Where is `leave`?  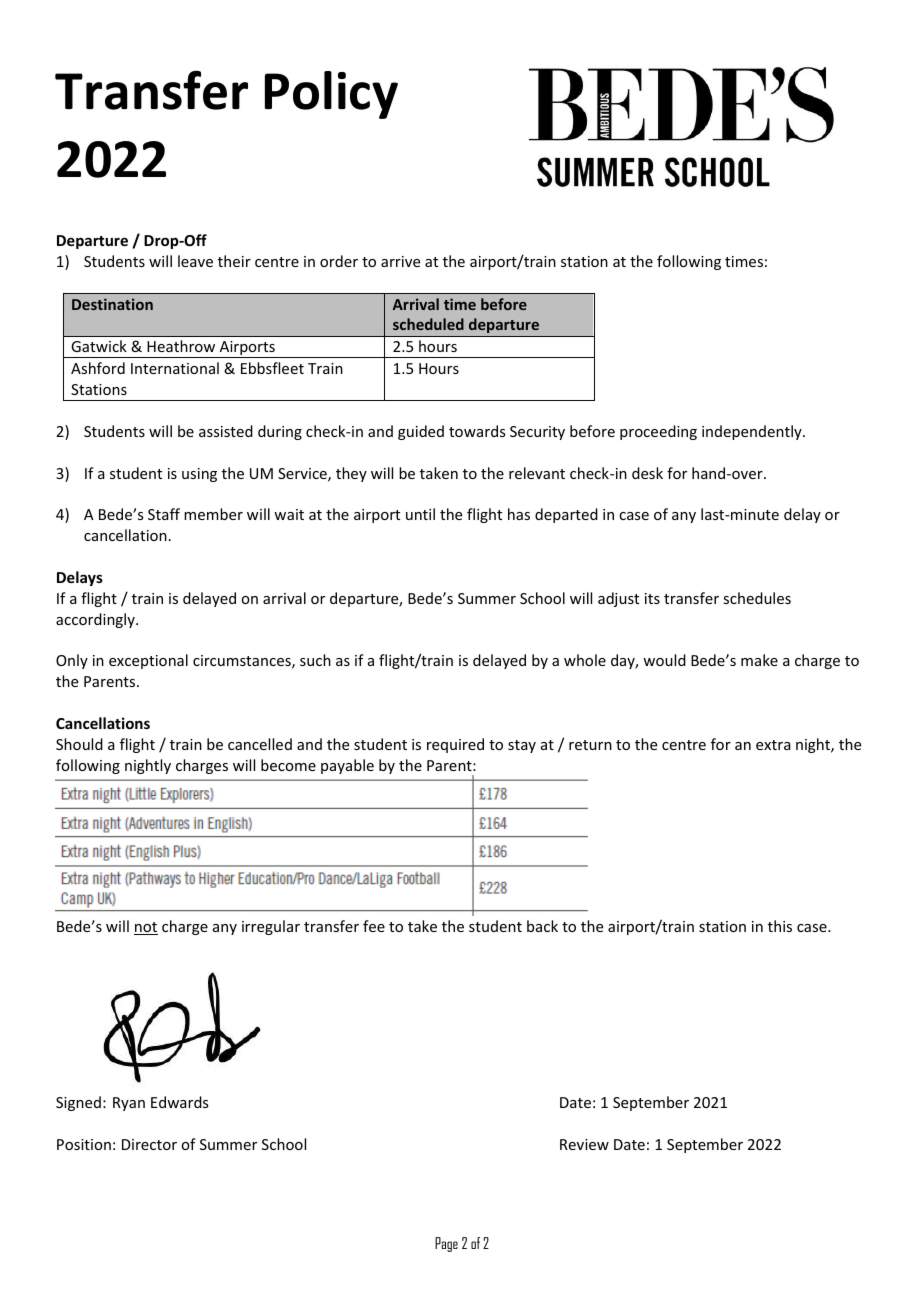
leave is located at coordinates (195, 261).
